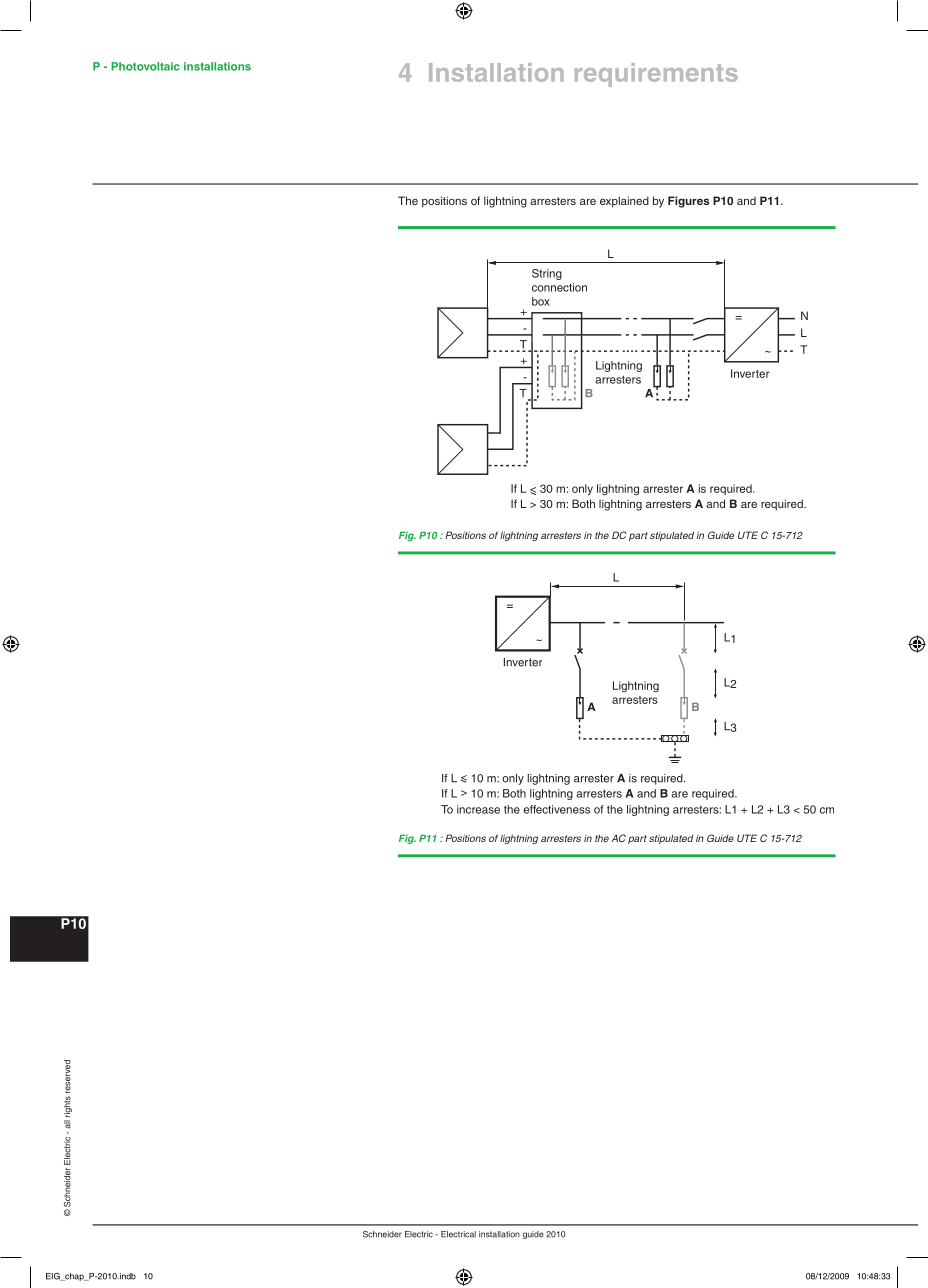  Describe the element at coordinates (556, 809) in the screenshot. I see `effectiveness` at that location.
